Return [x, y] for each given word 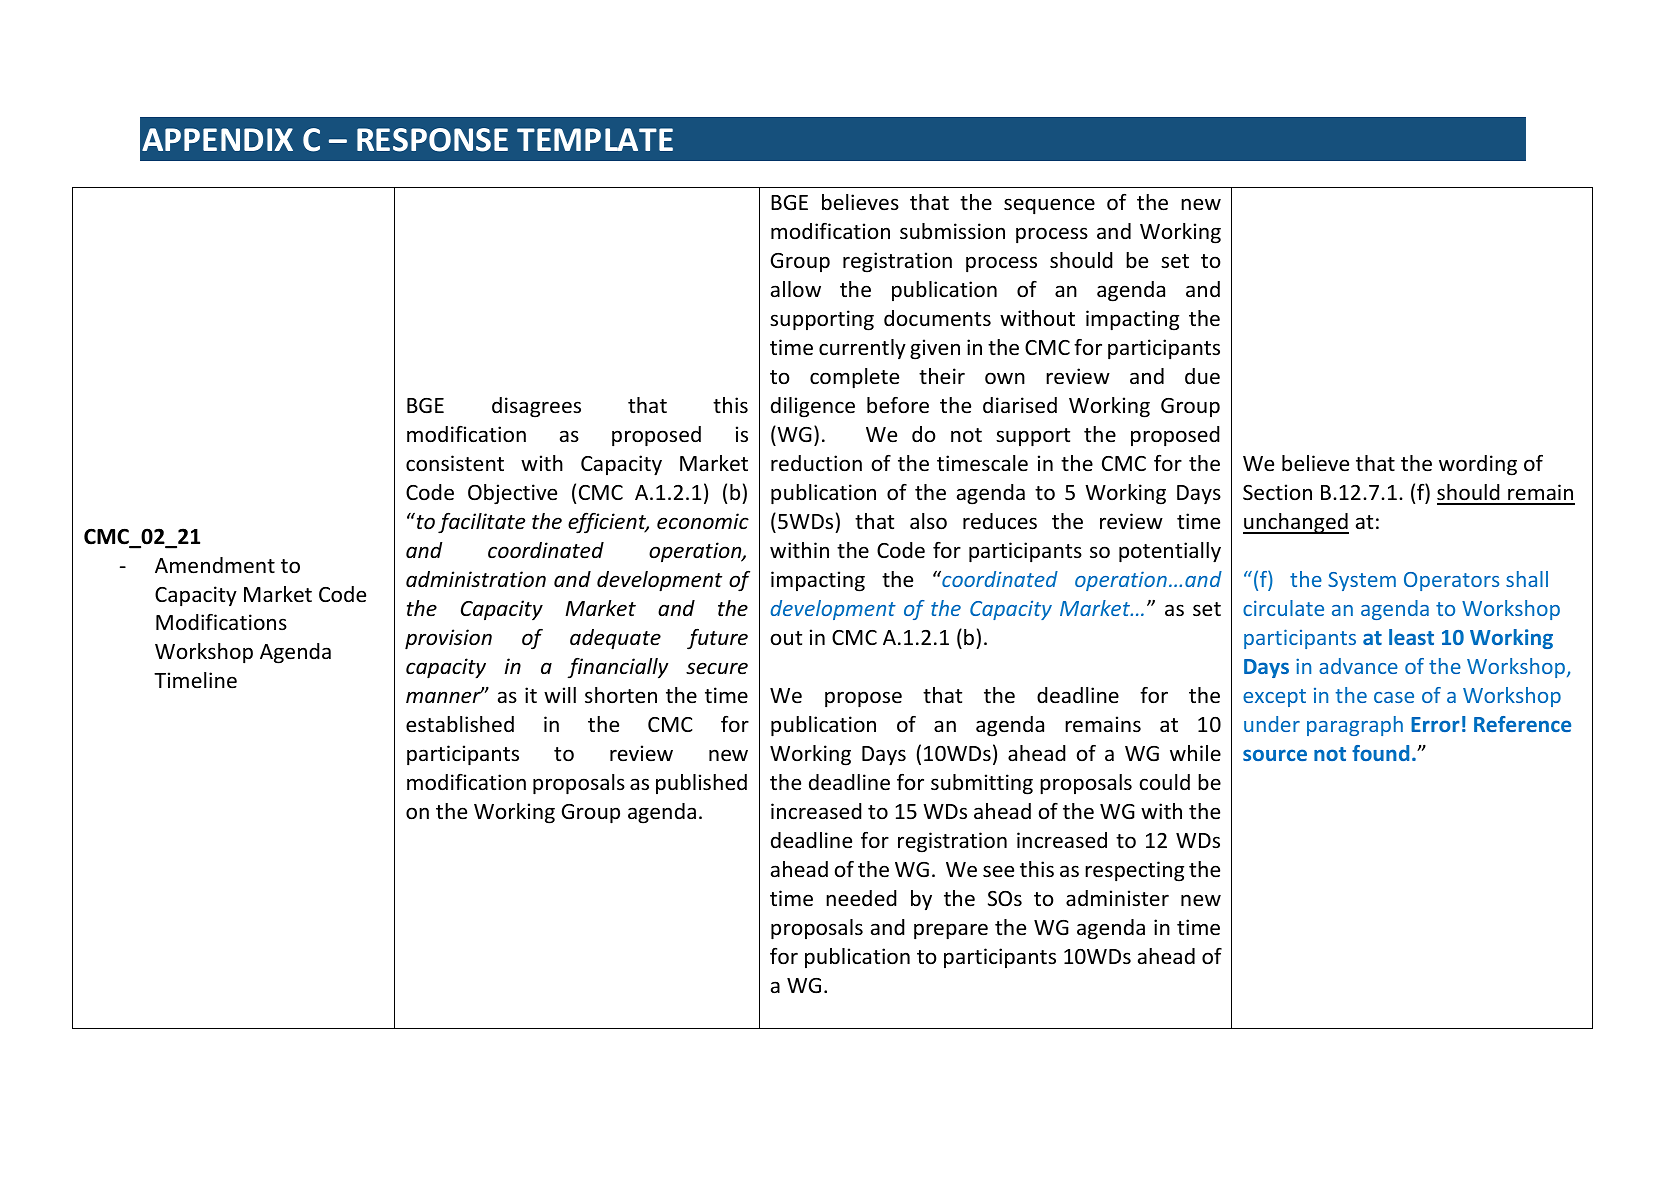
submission [952, 231]
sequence [1049, 206]
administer [1117, 898]
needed [861, 898]
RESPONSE [432, 140]
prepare [951, 931]
